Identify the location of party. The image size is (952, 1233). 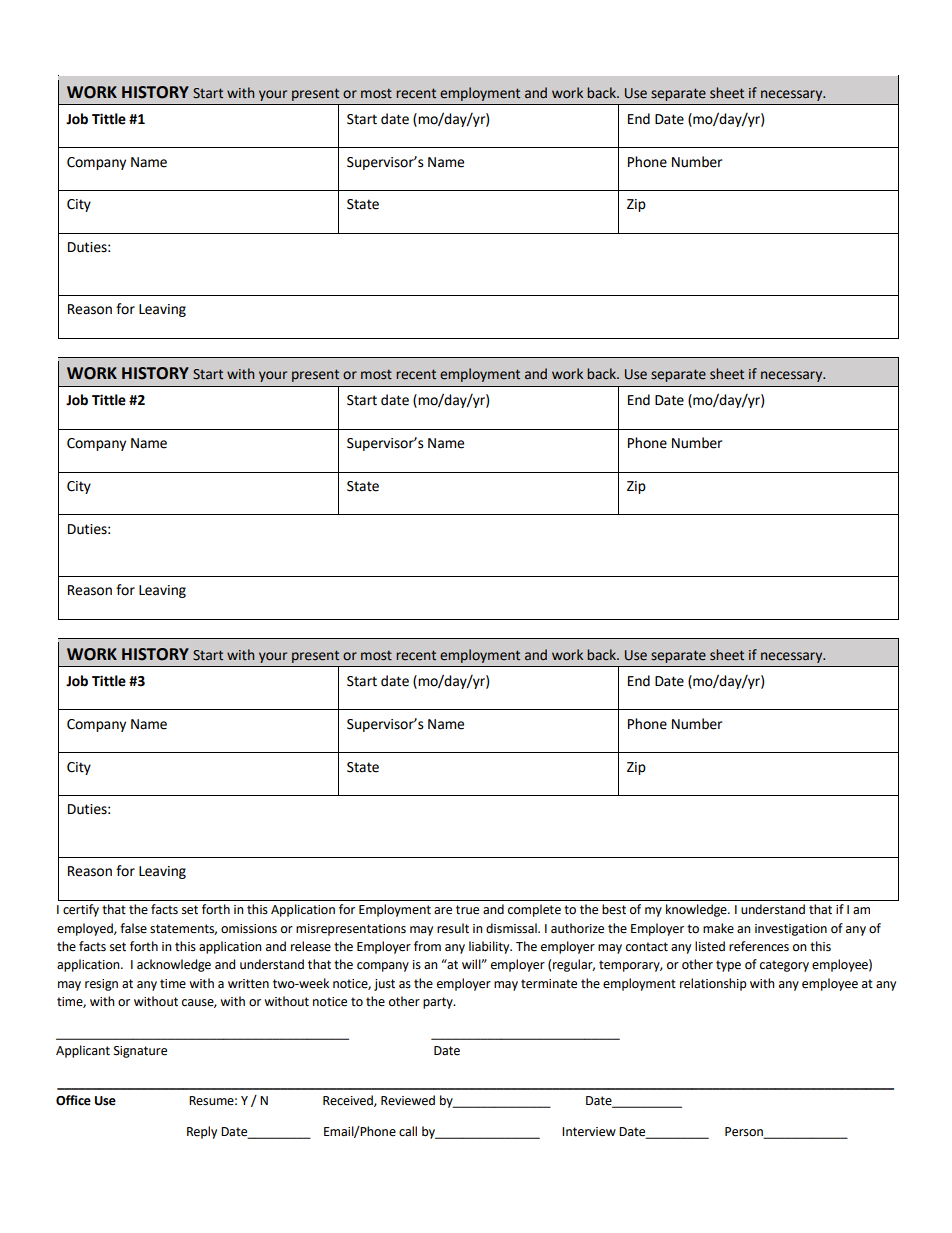
(439, 1003).
